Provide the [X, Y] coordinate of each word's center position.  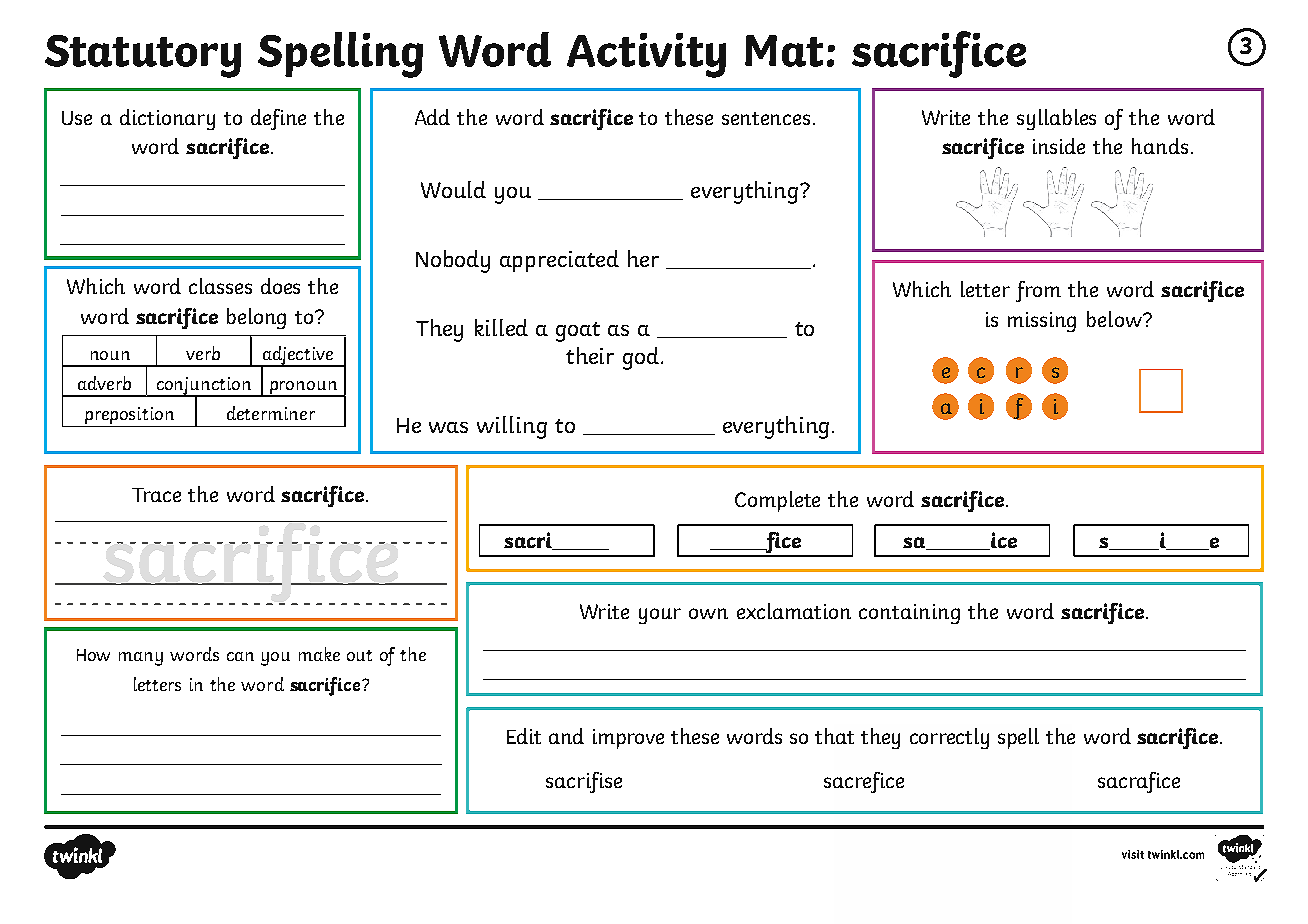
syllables [1056, 119]
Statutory [143, 56]
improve [628, 739]
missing [1042, 322]
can [240, 656]
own [708, 613]
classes [220, 286]
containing [909, 614]
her [643, 258]
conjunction [204, 387]
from [1038, 291]
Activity [646, 55]
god [641, 358]
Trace [156, 495]
